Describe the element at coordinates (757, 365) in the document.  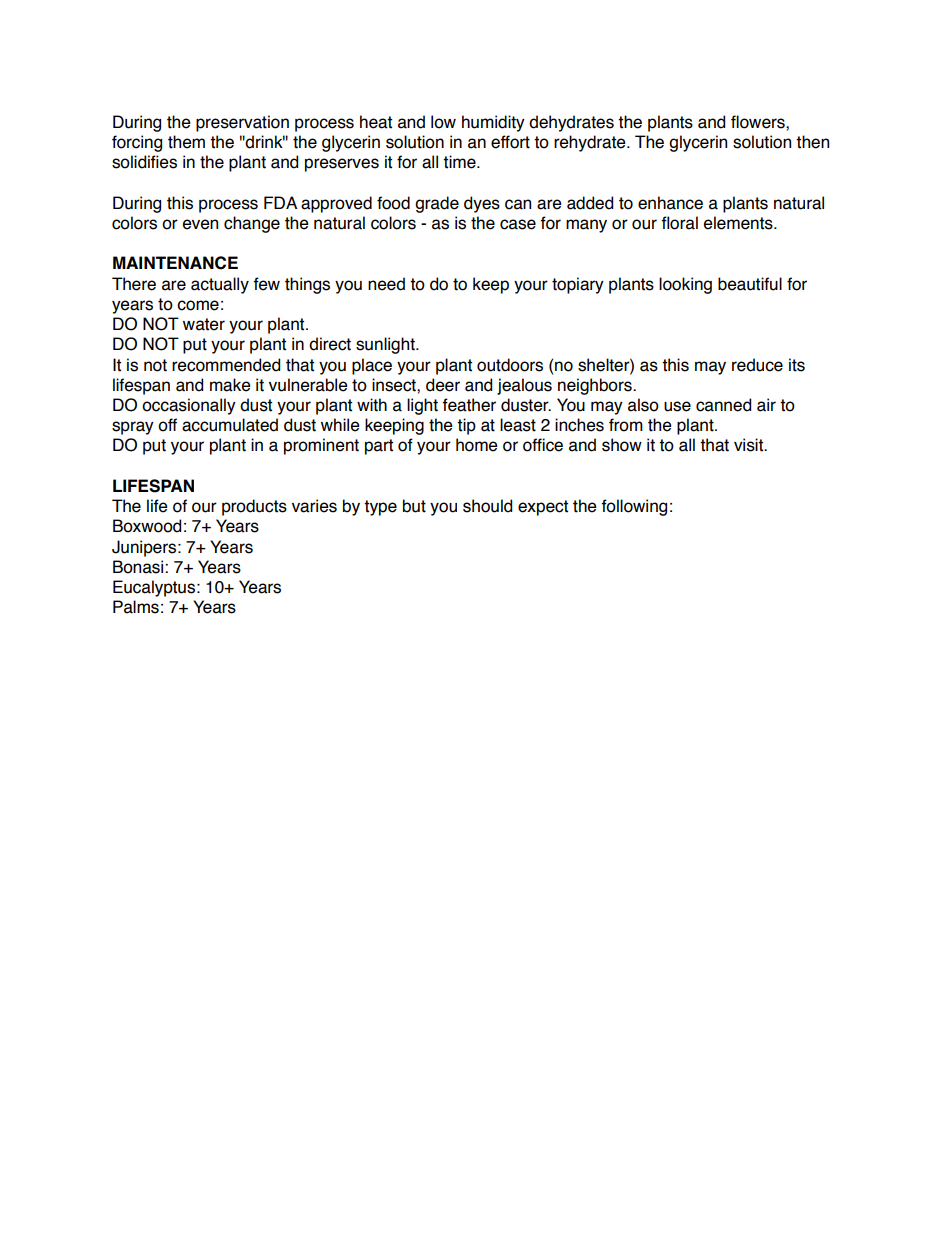
I see `reduce` at that location.
